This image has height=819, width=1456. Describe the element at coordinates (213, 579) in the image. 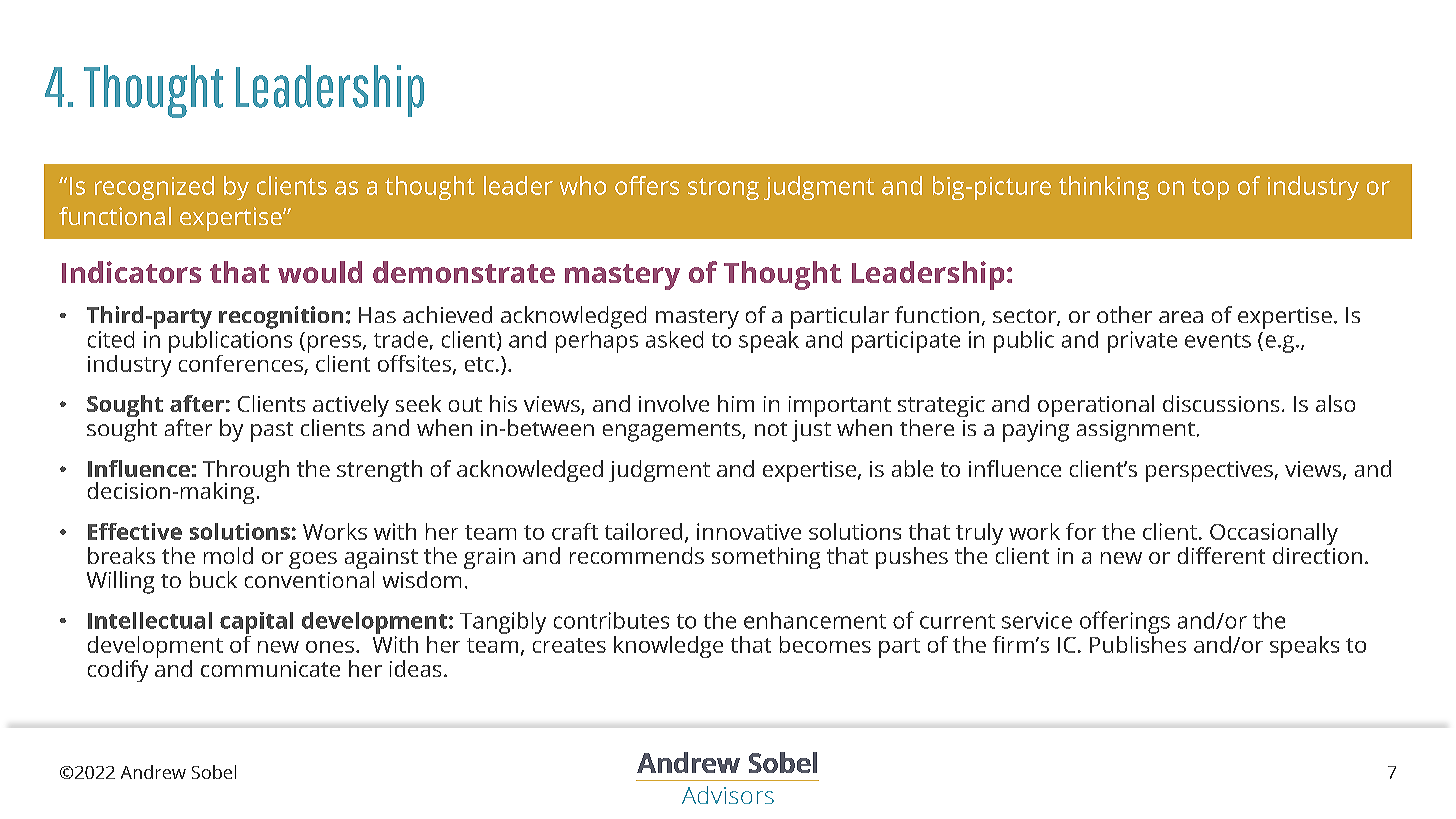

I see `buck` at that location.
